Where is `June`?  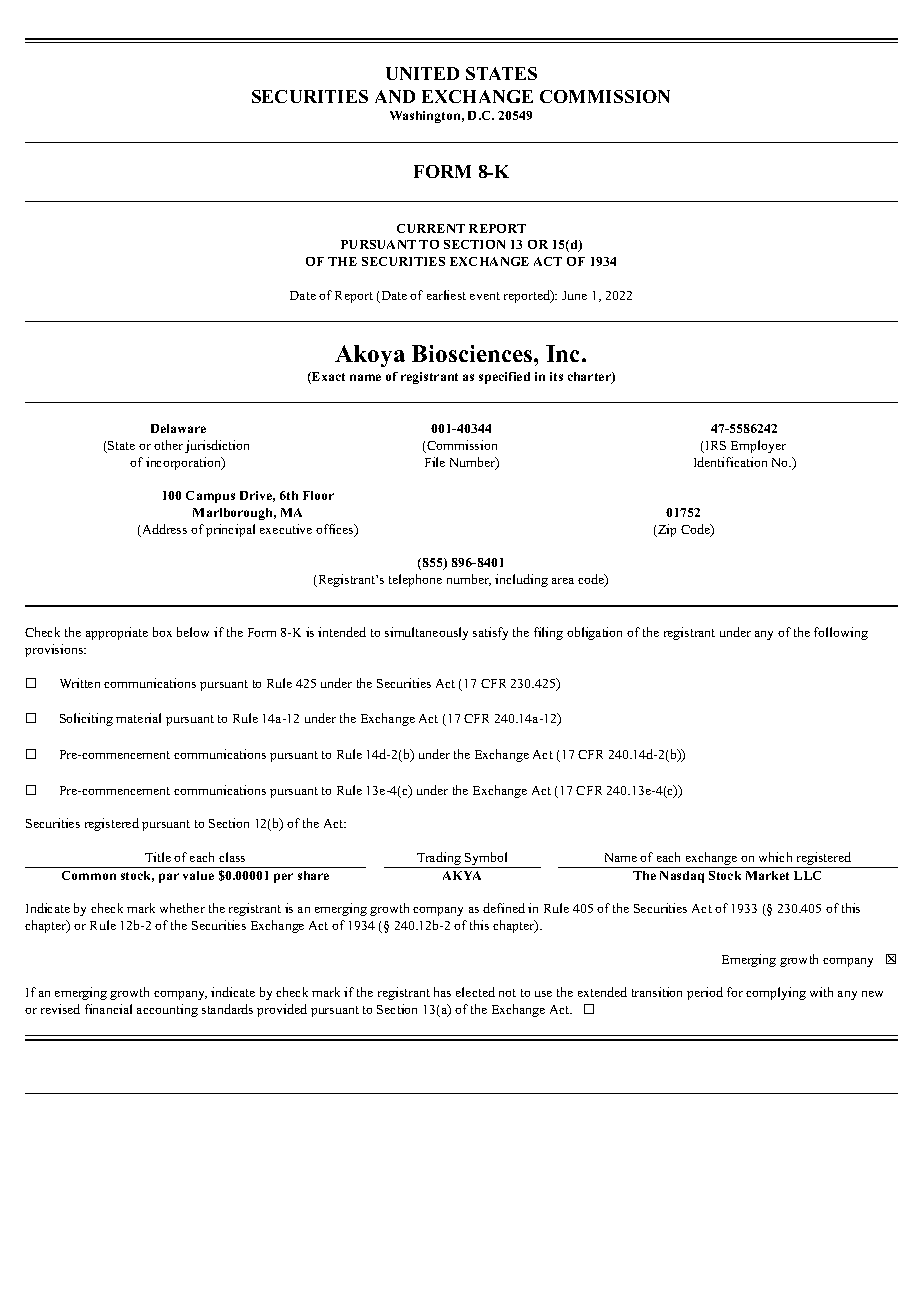
June is located at coordinates (574, 295).
